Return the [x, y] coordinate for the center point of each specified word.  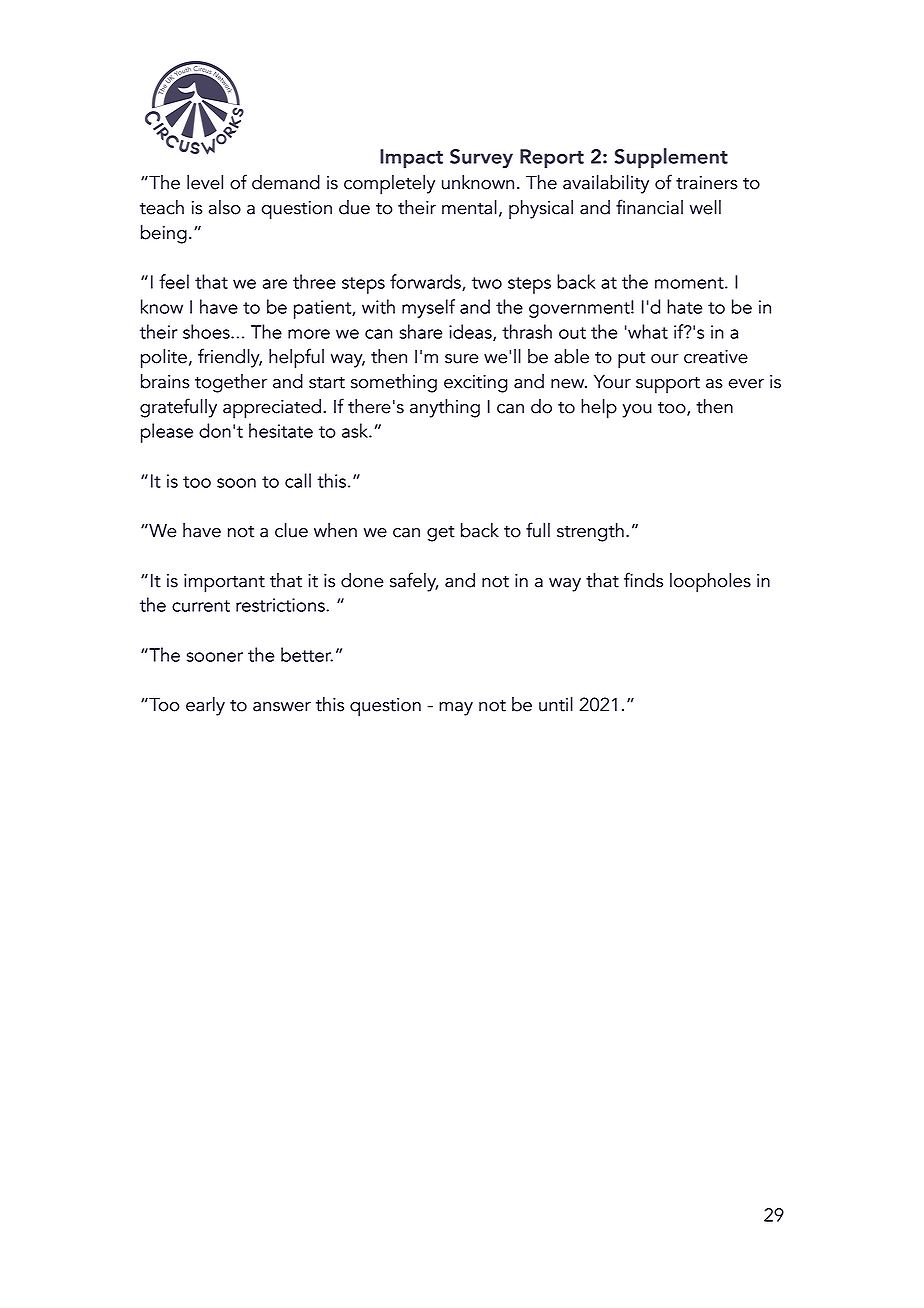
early [205, 706]
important [224, 583]
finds [643, 580]
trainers [707, 183]
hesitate [281, 430]
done [362, 580]
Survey [481, 159]
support [668, 385]
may [456, 709]
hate [684, 306]
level [205, 182]
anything [445, 408]
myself [428, 308]
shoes [207, 331]
